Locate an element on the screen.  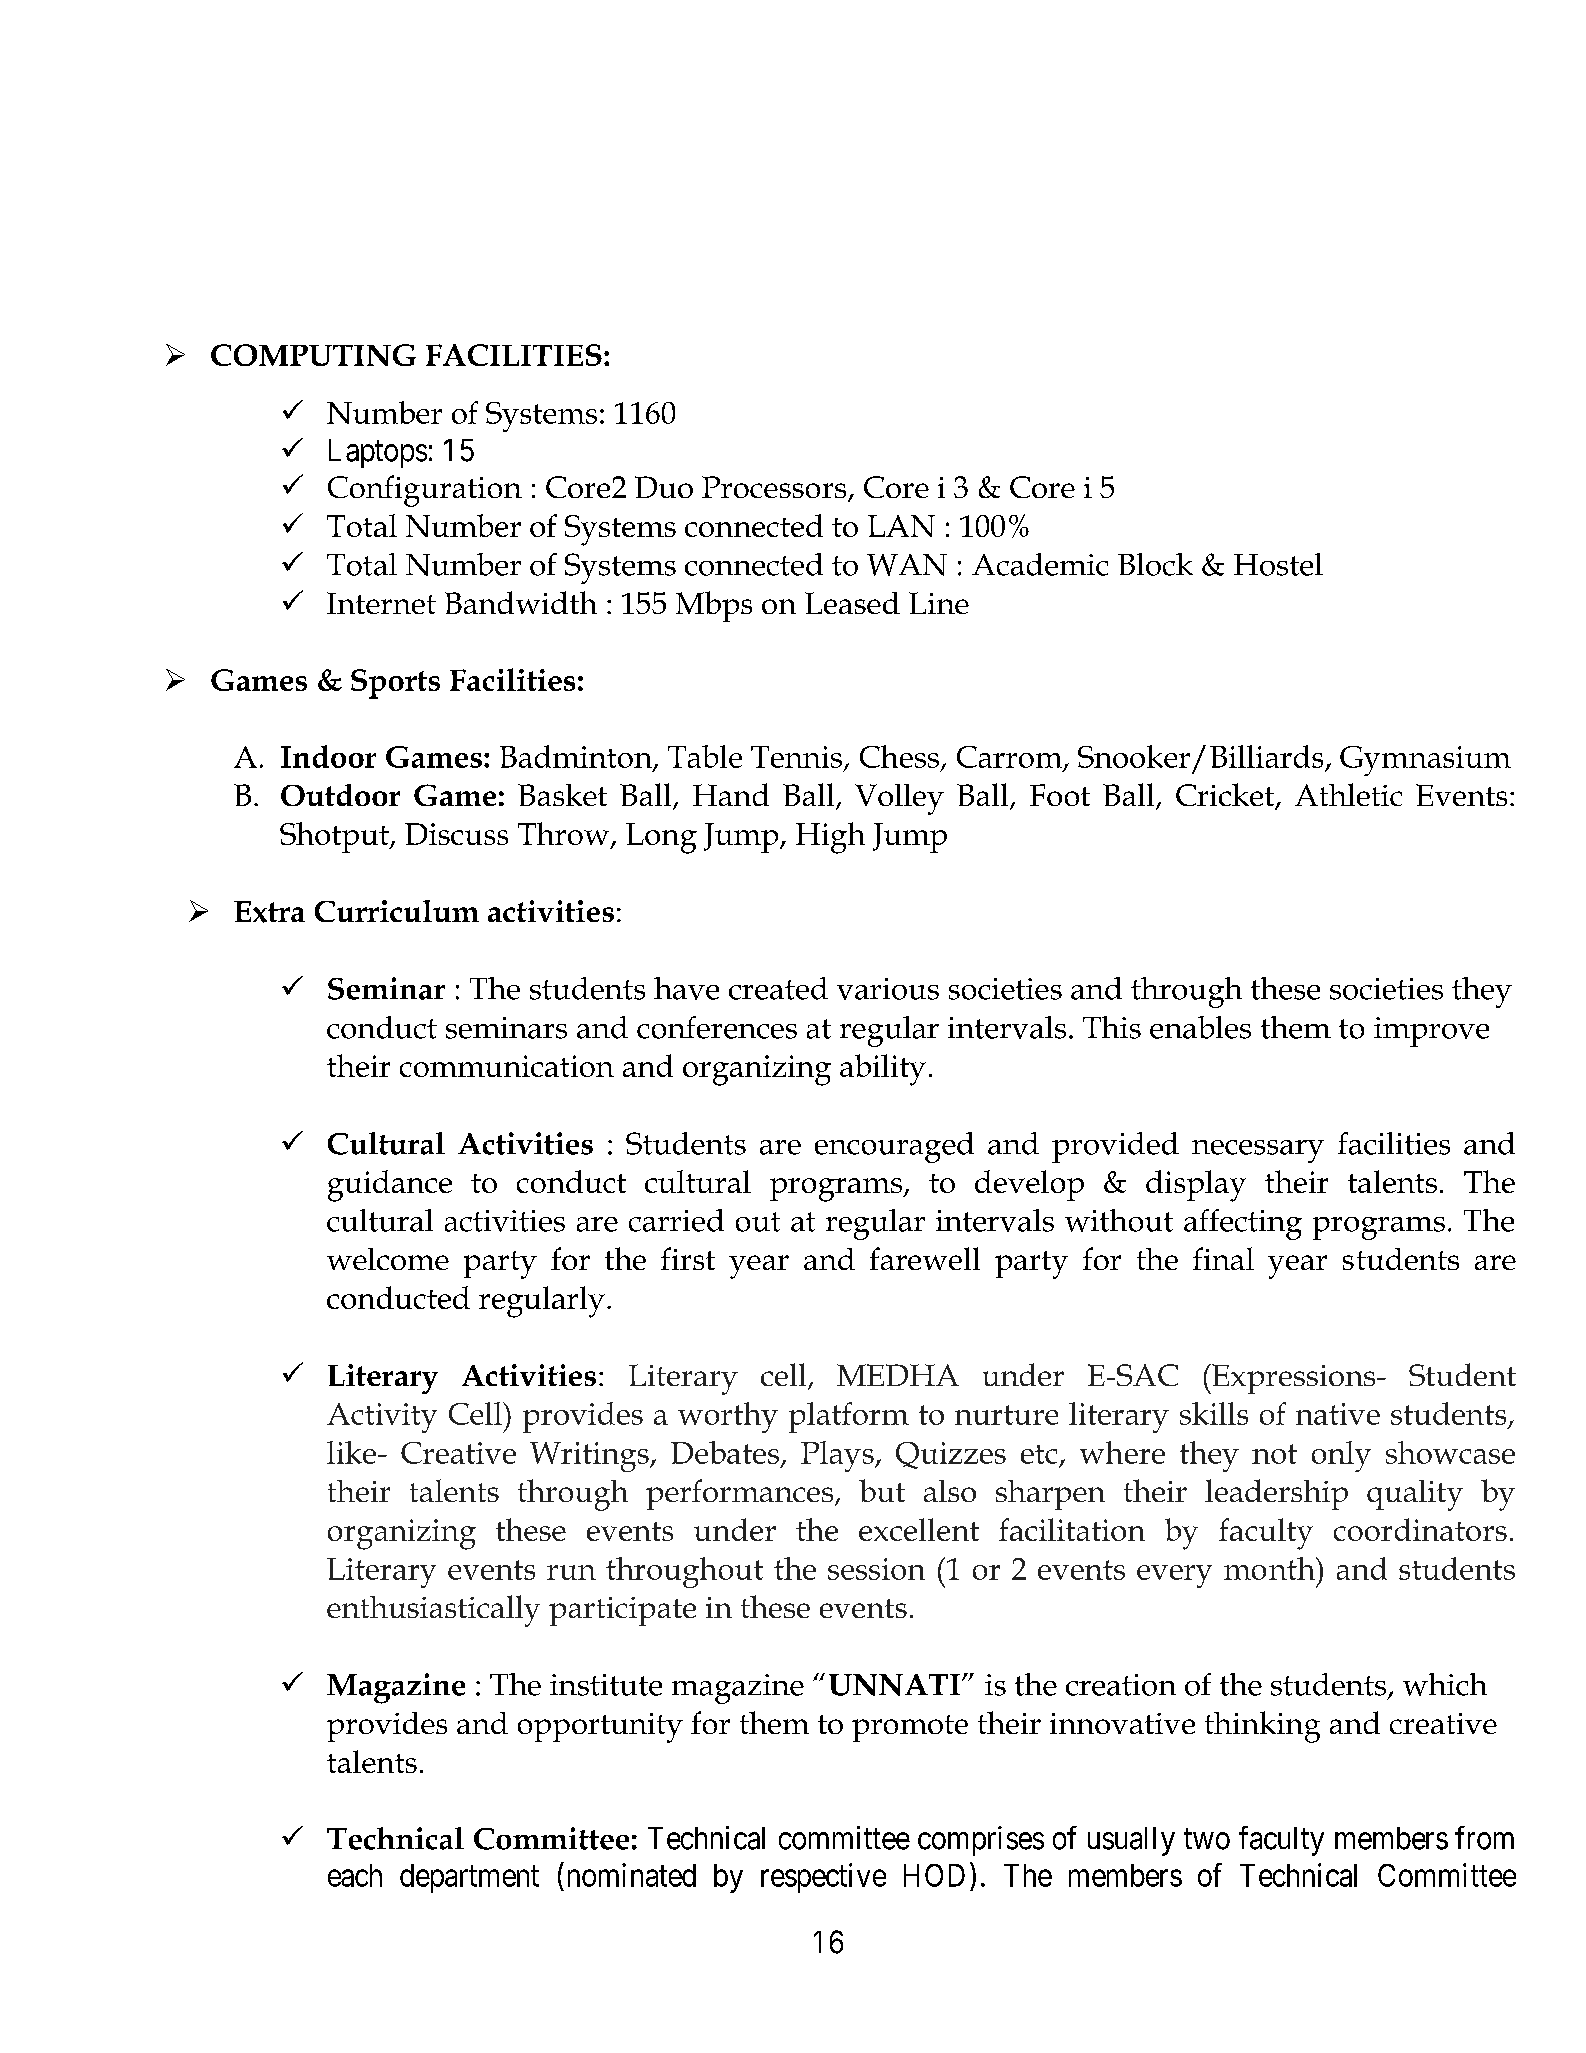
two is located at coordinates (1207, 1839).
